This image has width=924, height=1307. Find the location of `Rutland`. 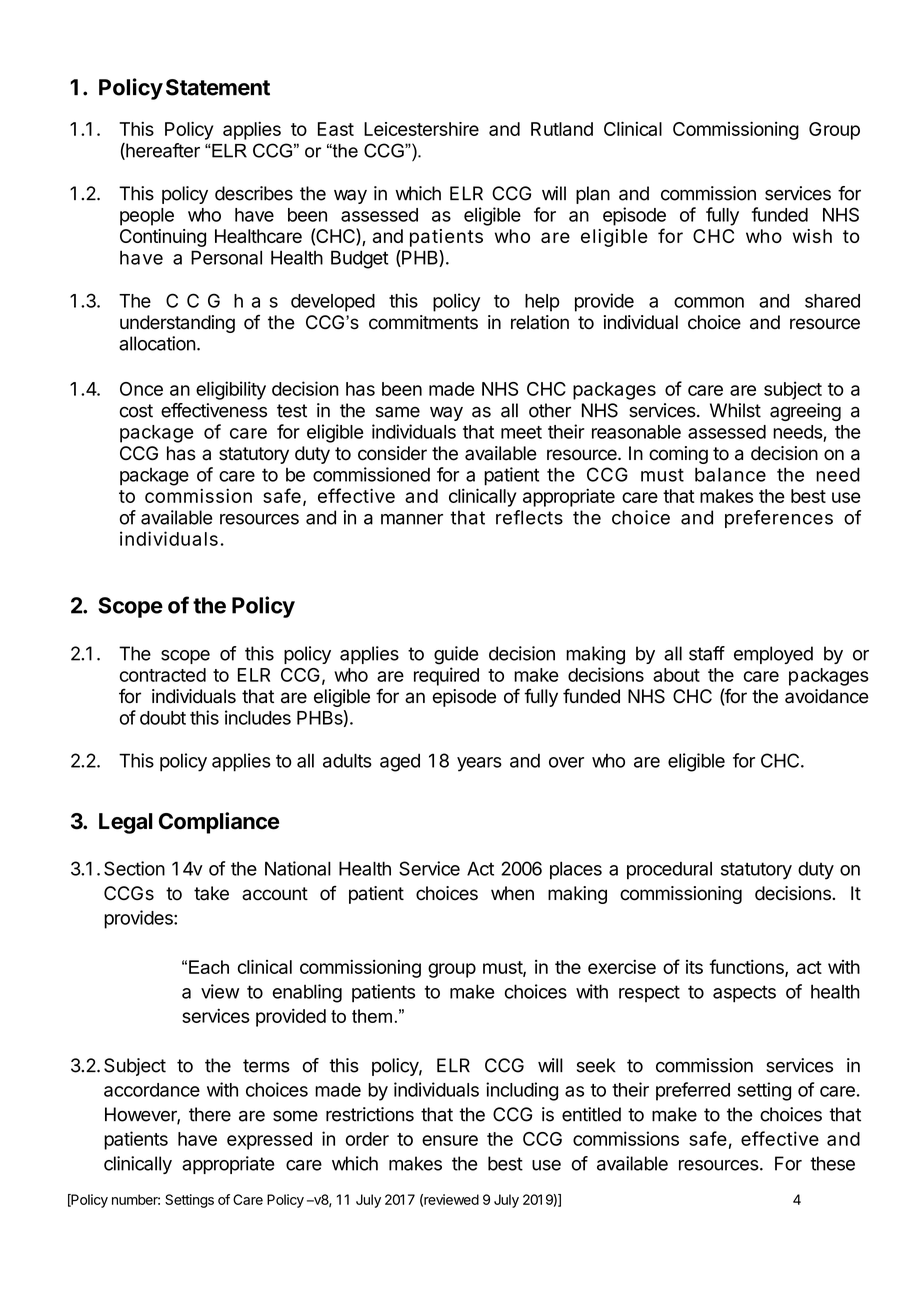

Rutland is located at coordinates (562, 129).
